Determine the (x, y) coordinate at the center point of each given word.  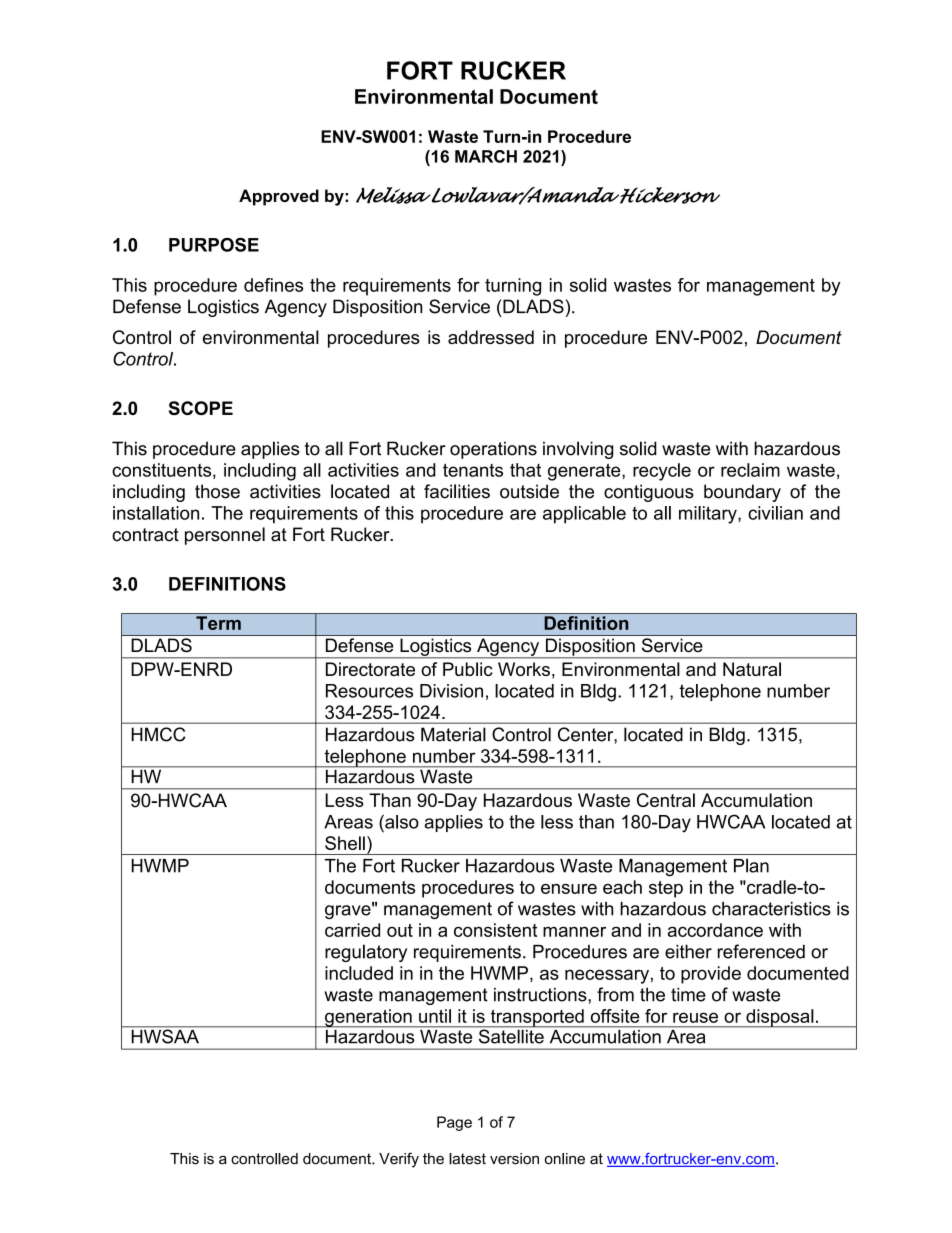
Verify (399, 1160)
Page (454, 1123)
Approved (279, 197)
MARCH (486, 156)
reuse (695, 1017)
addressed (491, 337)
